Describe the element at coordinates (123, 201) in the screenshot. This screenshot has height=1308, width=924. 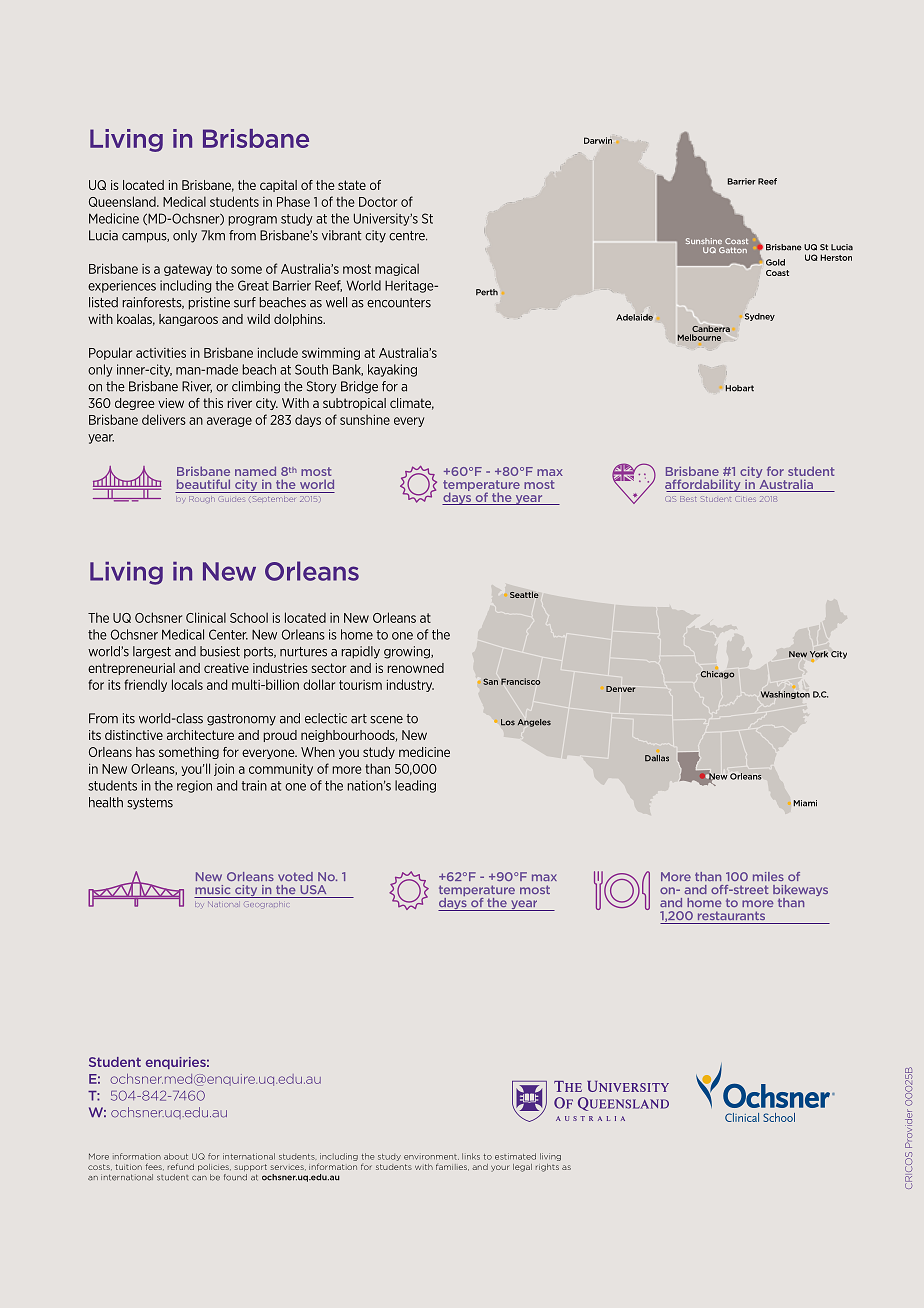
I see `Queensland` at that location.
